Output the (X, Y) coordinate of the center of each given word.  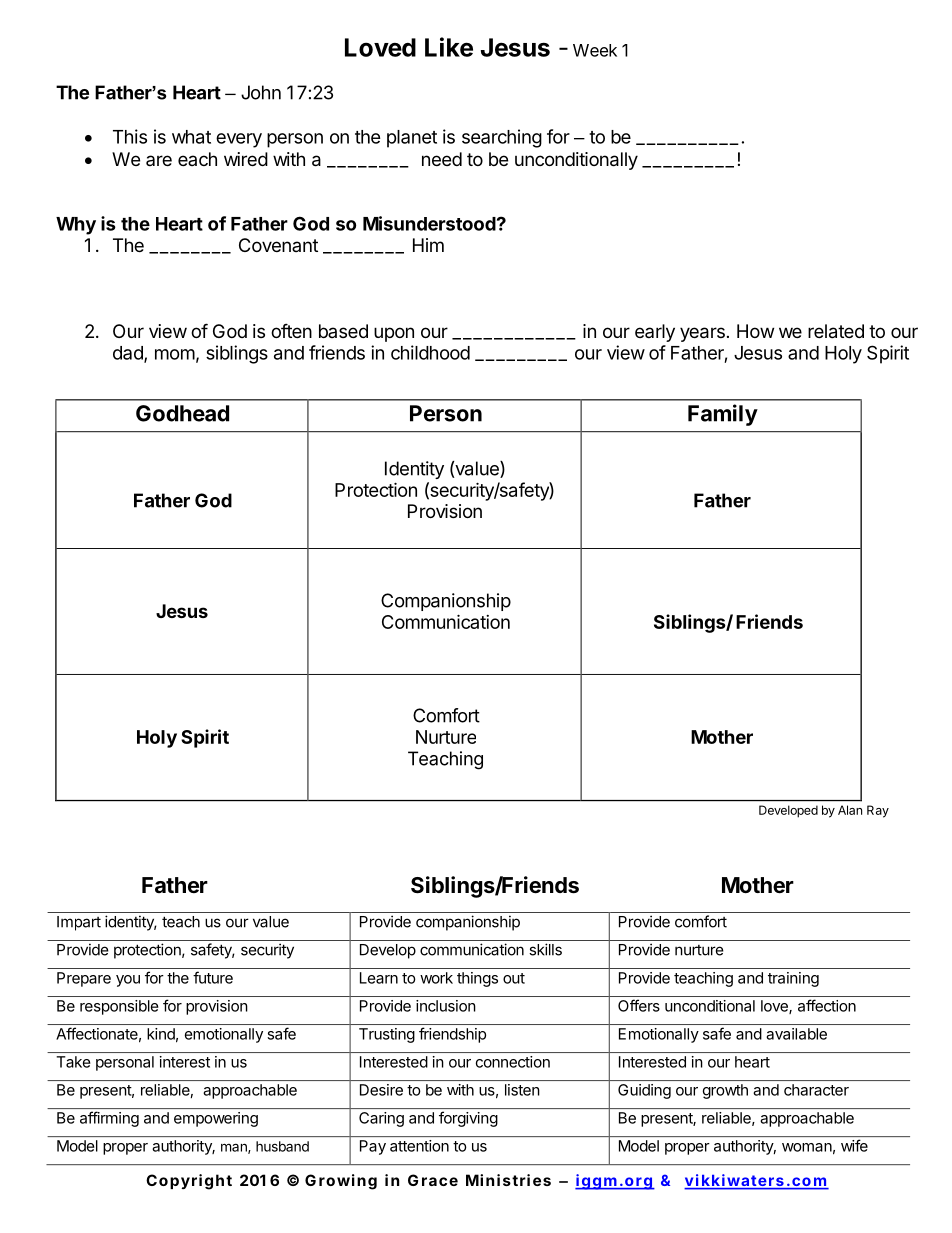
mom (175, 354)
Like (449, 47)
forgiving (468, 1119)
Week (595, 50)
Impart (79, 923)
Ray (878, 811)
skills (545, 949)
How (755, 331)
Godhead (182, 413)
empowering (216, 1119)
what (191, 137)
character (816, 1090)
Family (723, 415)
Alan (850, 810)
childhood (430, 352)
